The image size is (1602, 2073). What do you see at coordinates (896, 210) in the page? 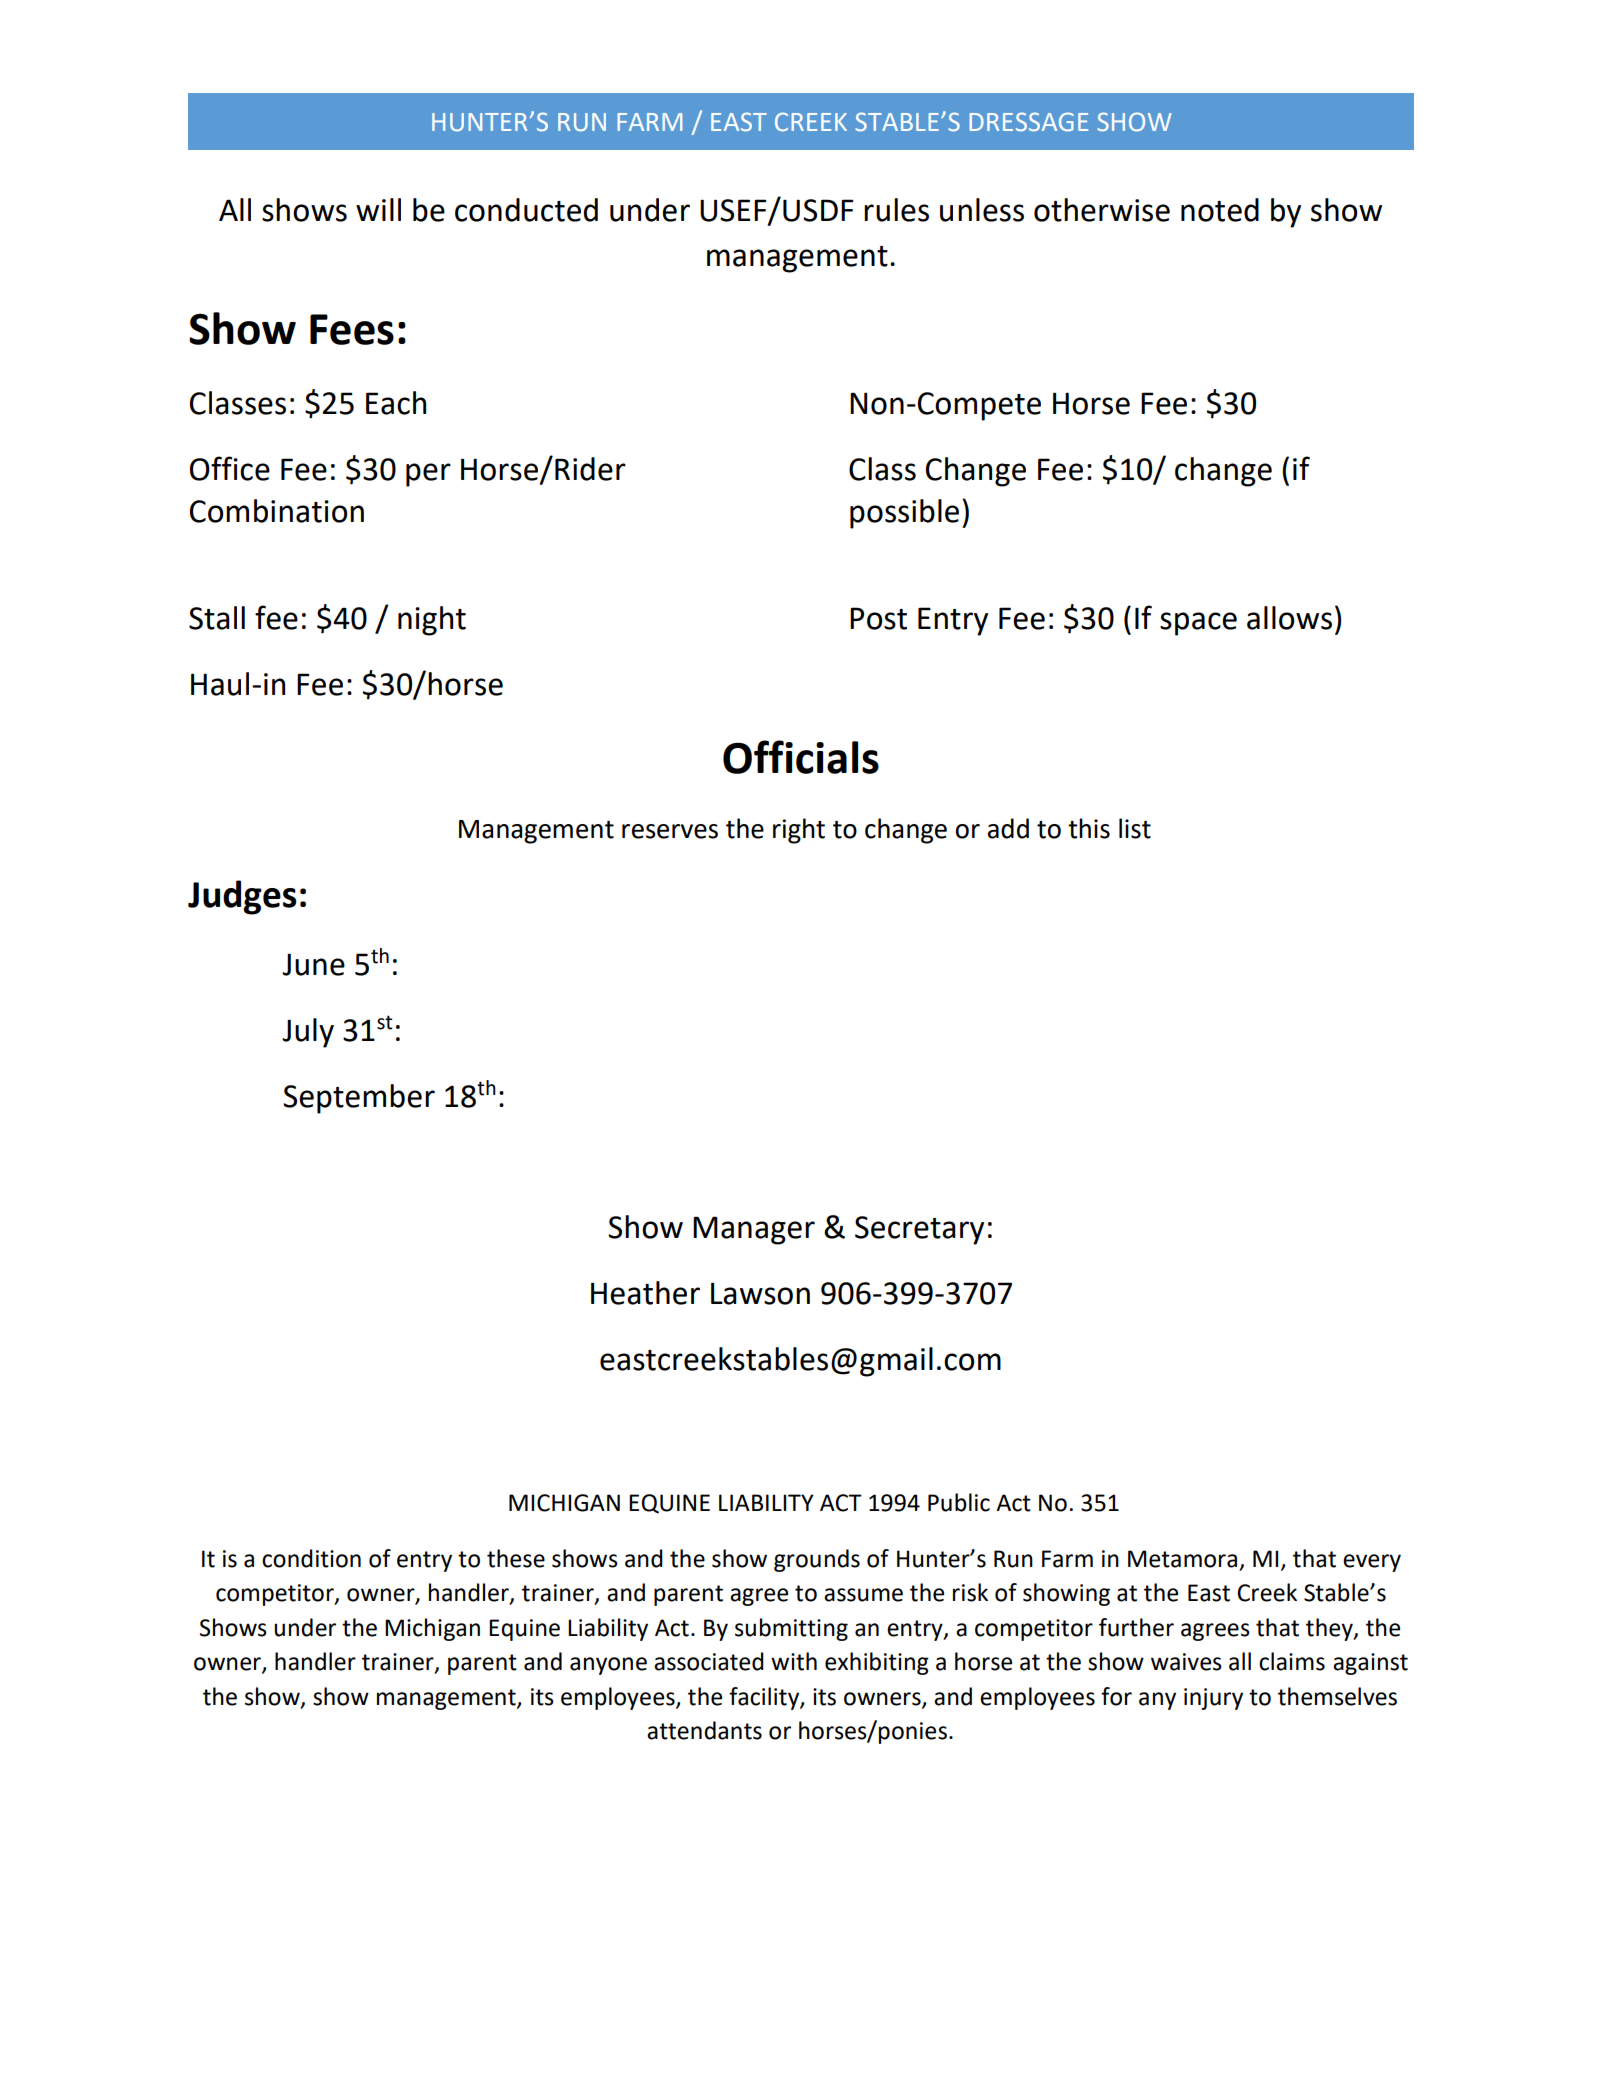
I see `rules` at bounding box center [896, 210].
